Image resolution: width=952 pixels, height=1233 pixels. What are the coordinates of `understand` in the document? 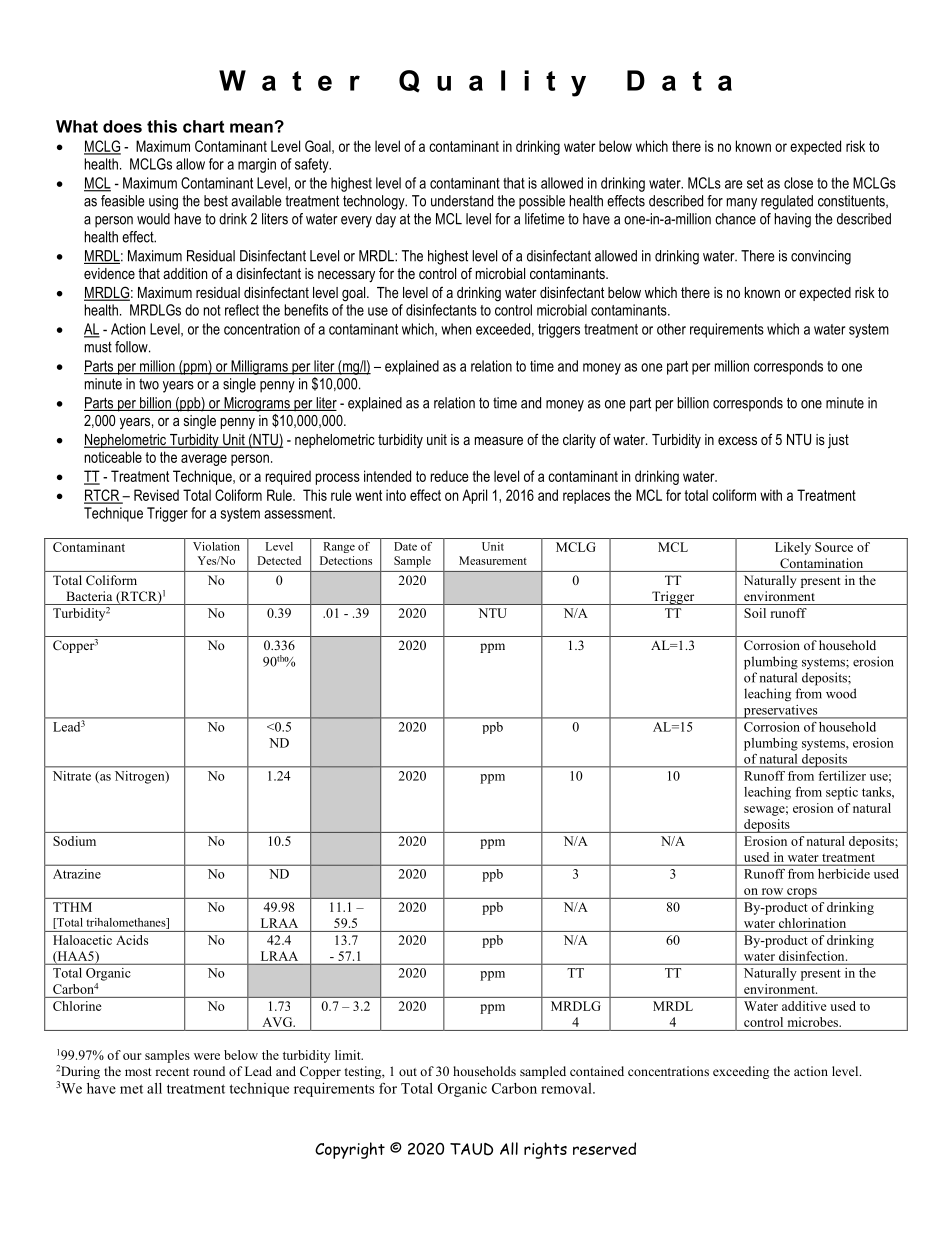 It's located at (462, 201).
